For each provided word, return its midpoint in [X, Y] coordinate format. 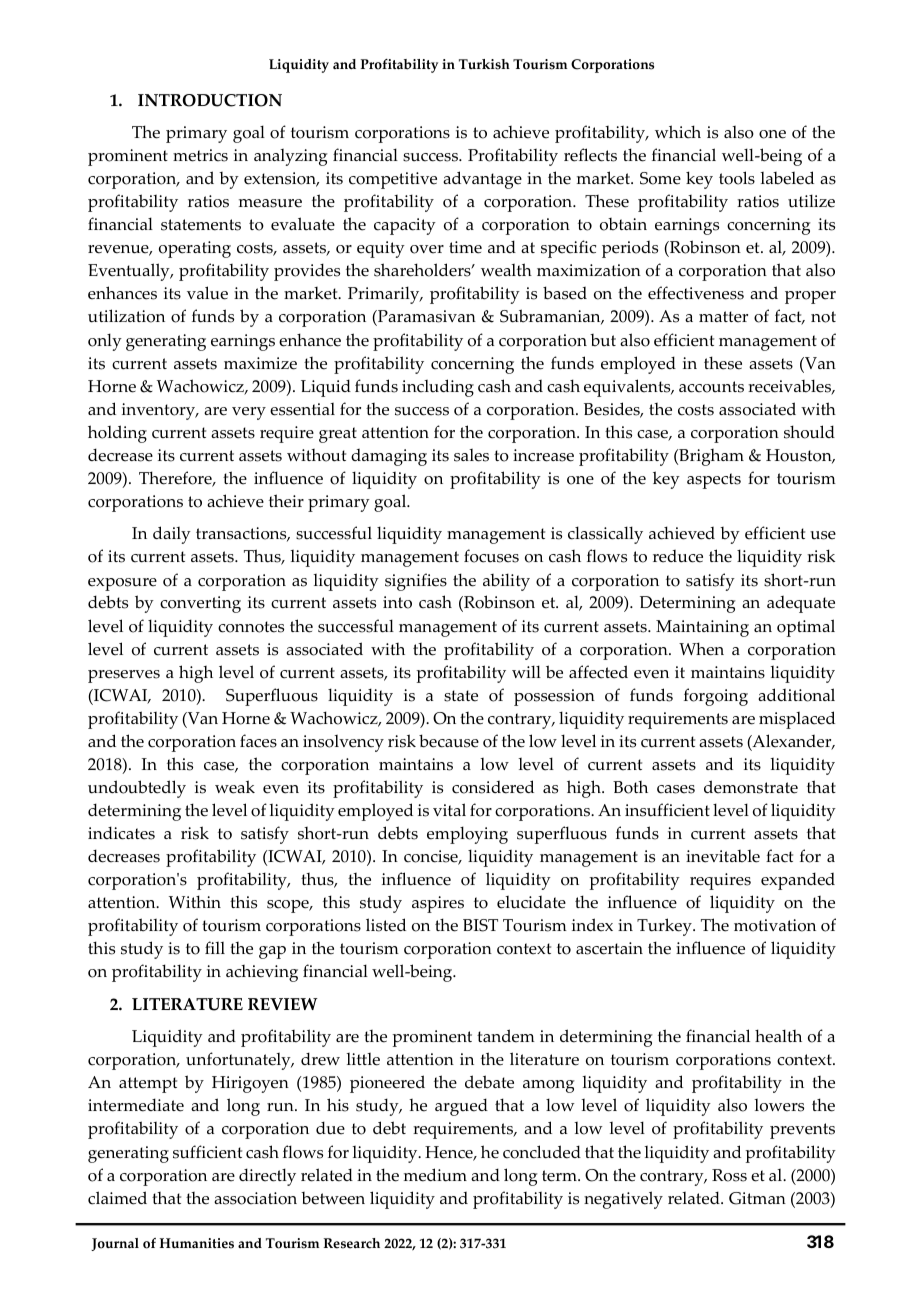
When [701, 649]
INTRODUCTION [210, 100]
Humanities [197, 1243]
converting [200, 604]
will [526, 671]
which [678, 132]
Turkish [484, 64]
